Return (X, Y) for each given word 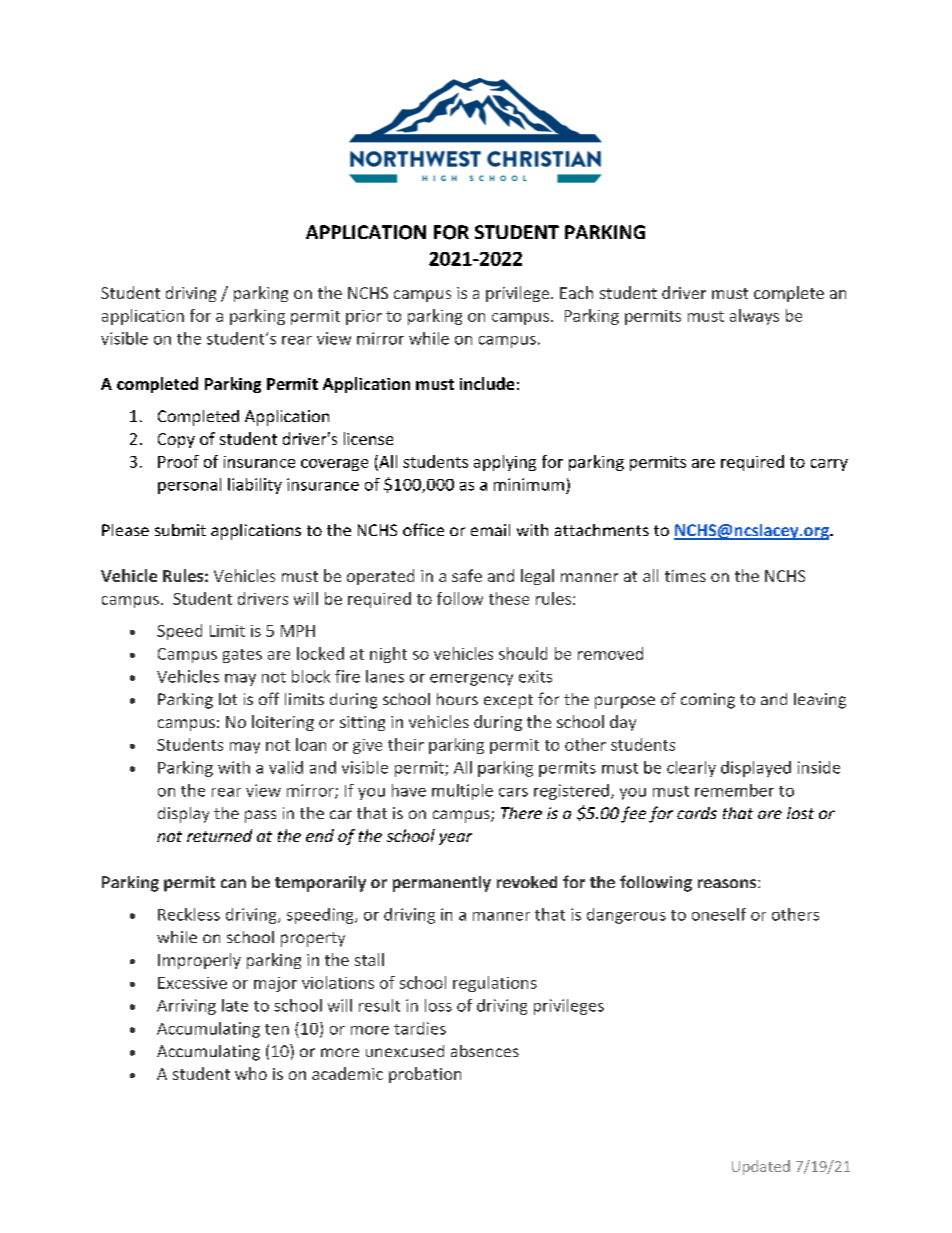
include (487, 383)
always (754, 317)
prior (364, 317)
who (251, 1073)
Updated (761, 1167)
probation (425, 1075)
